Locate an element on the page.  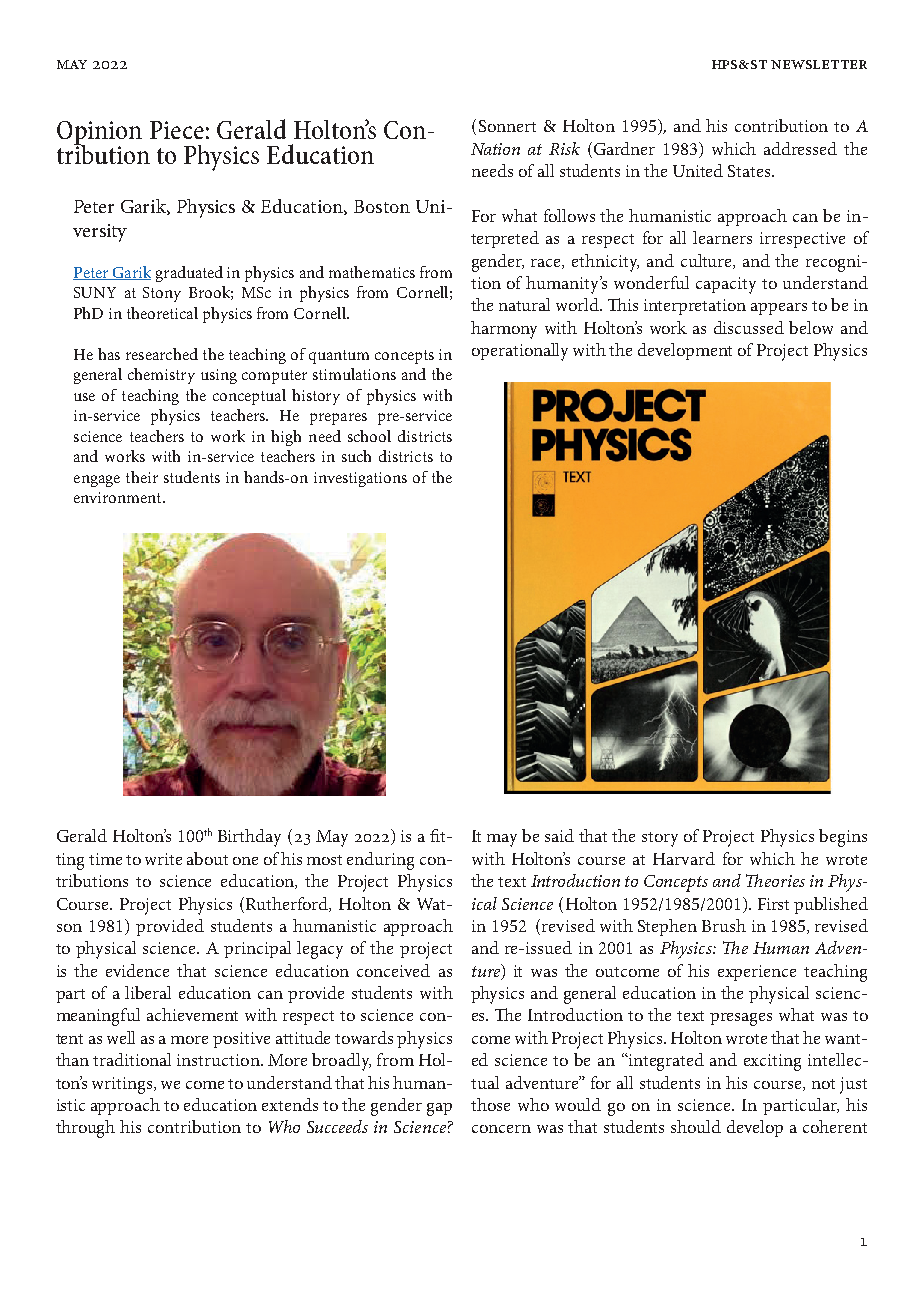
Piece is located at coordinates (177, 130).
